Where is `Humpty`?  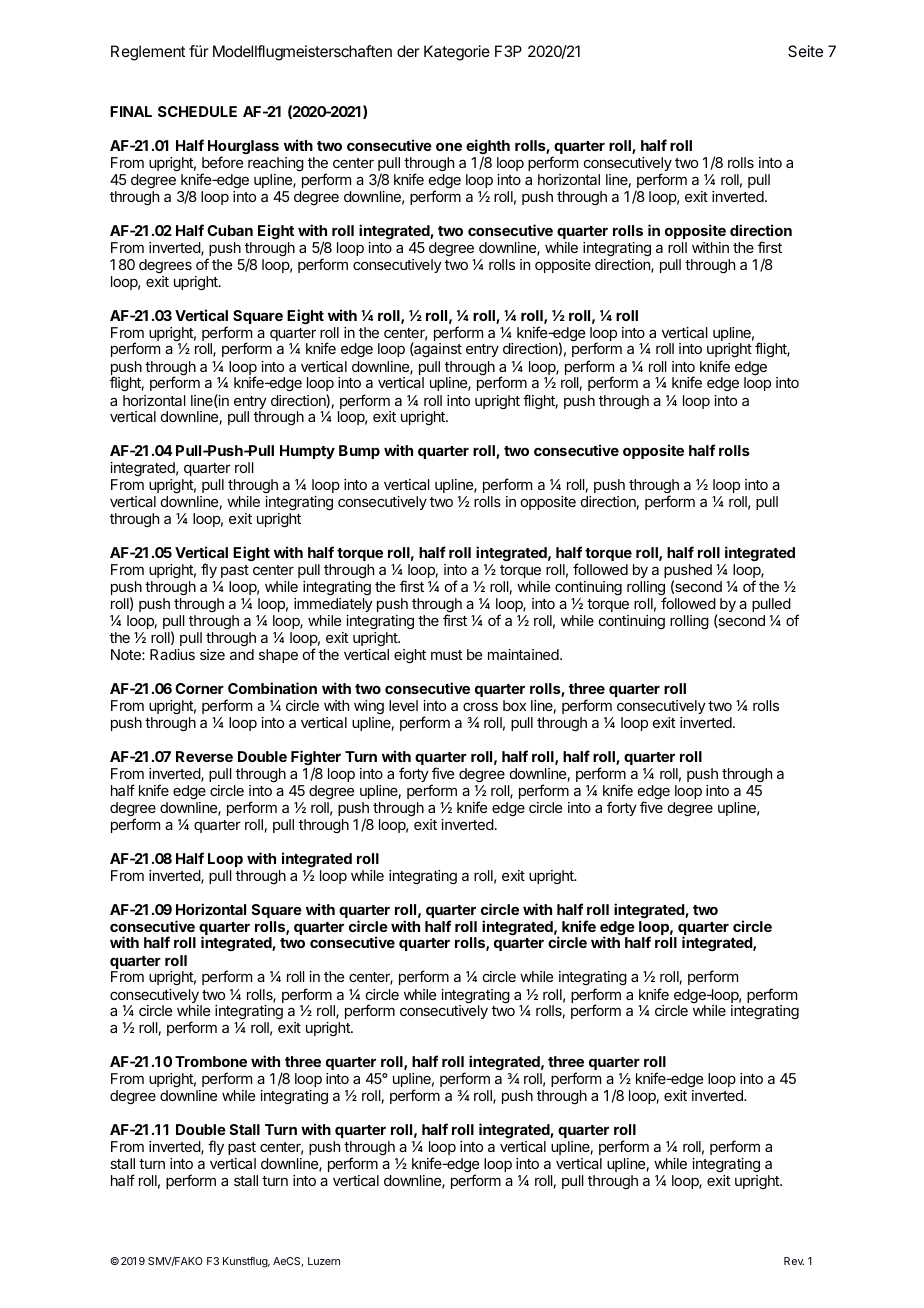 Humpty is located at coordinates (307, 452).
